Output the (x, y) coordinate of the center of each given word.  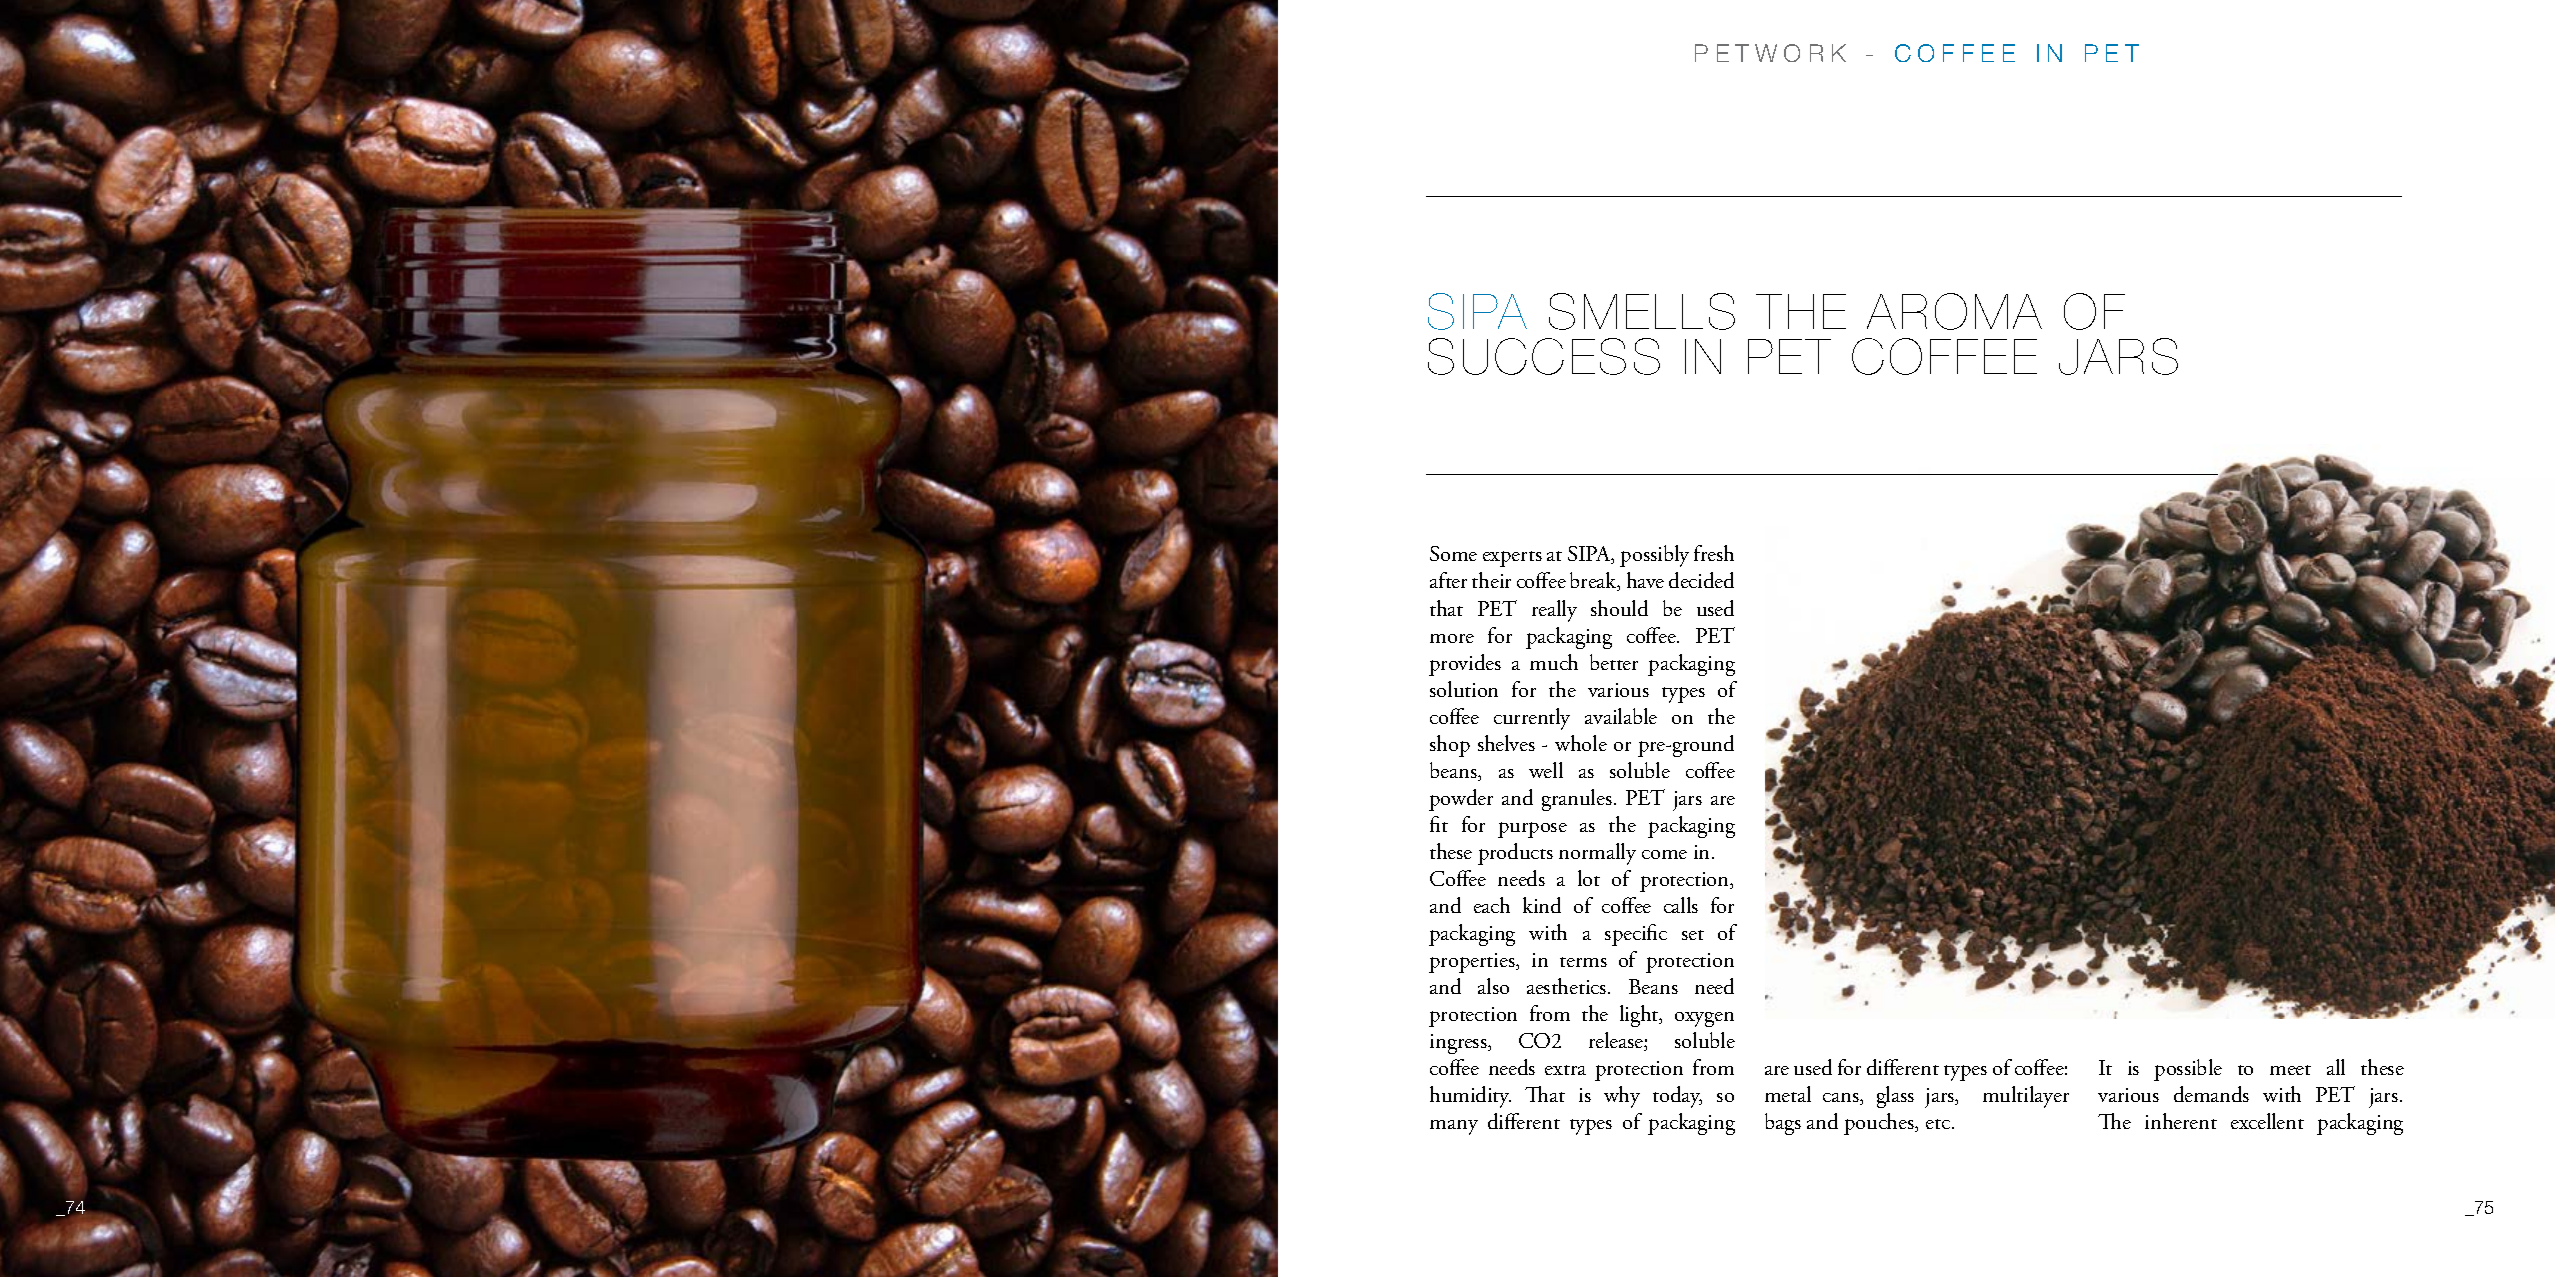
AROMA (1954, 311)
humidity (1470, 1097)
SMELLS (1642, 311)
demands (2211, 1094)
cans (1842, 1099)
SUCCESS (1544, 356)
